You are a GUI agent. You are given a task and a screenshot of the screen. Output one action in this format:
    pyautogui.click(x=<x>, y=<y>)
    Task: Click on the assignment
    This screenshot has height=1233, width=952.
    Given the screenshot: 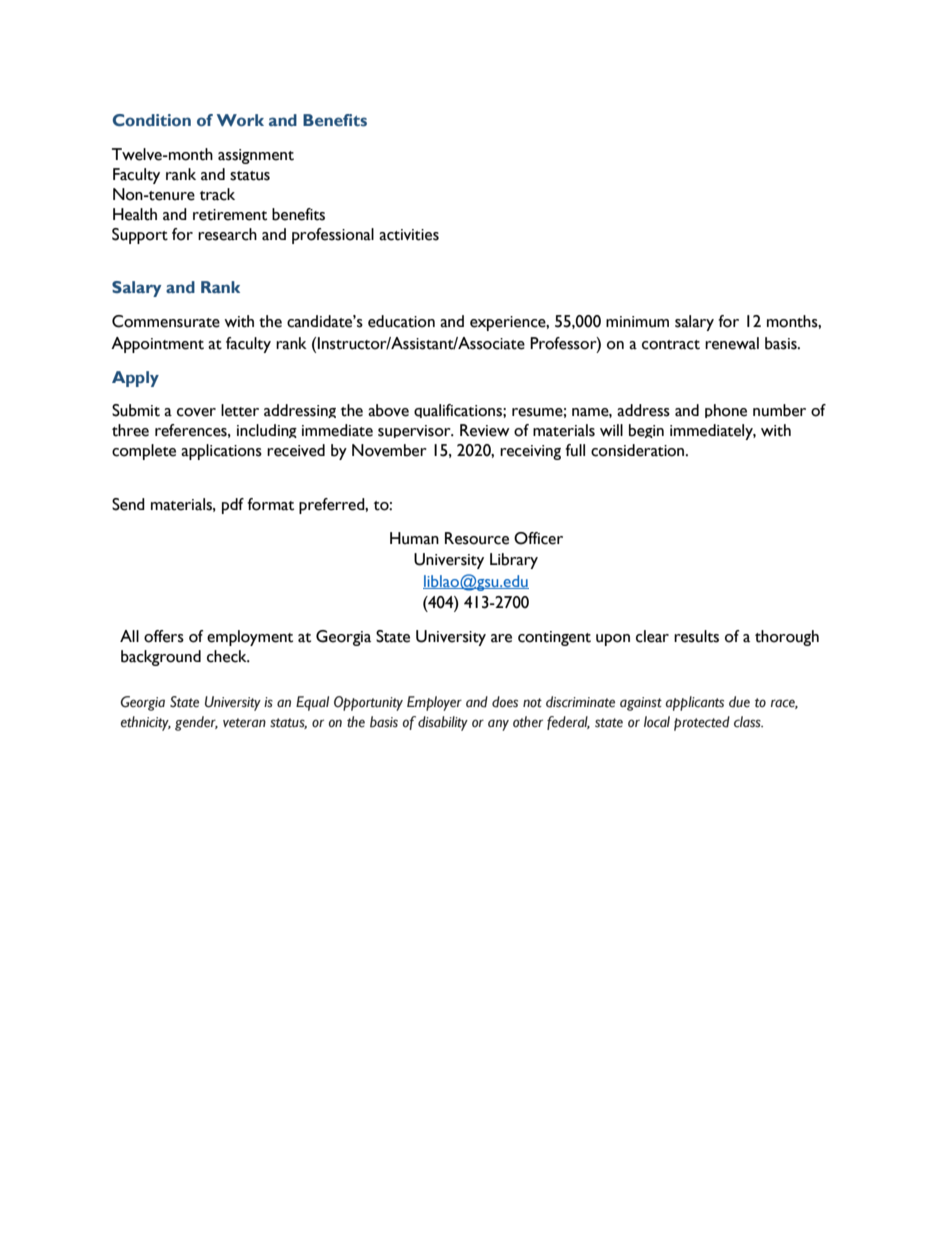 What is the action you would take?
    pyautogui.click(x=256, y=156)
